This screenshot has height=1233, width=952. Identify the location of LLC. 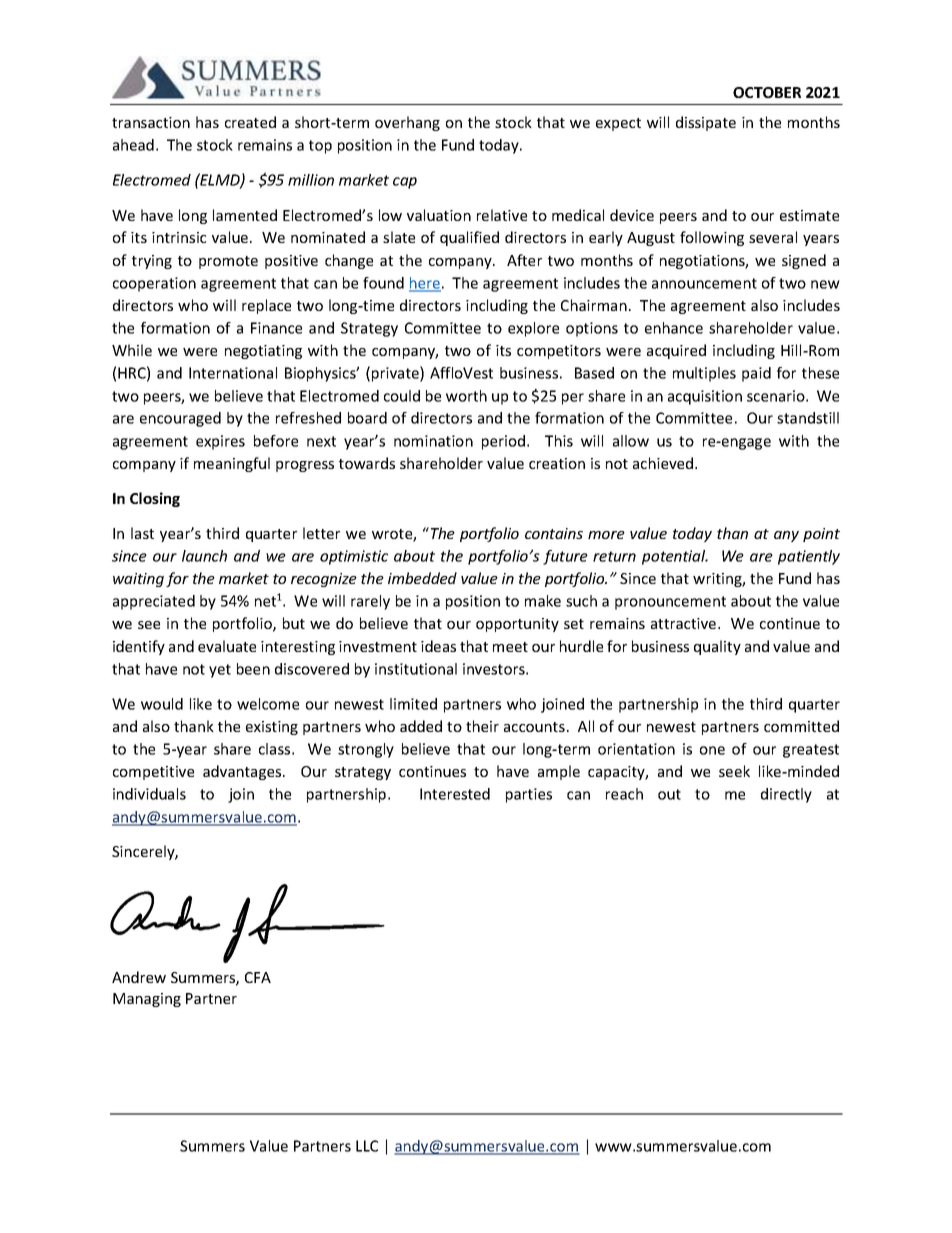
(367, 1146).
